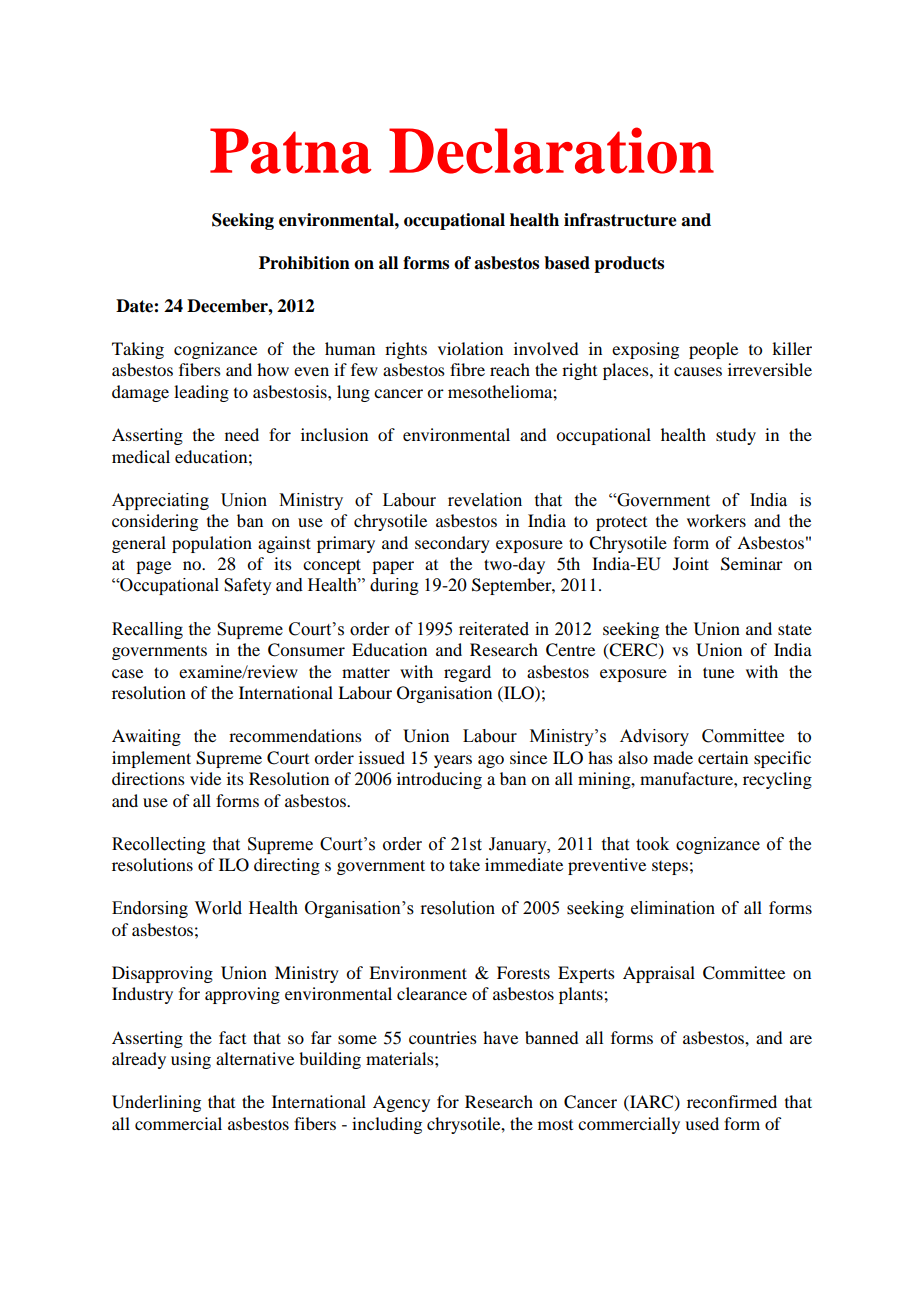  I want to click on tune, so click(718, 672).
